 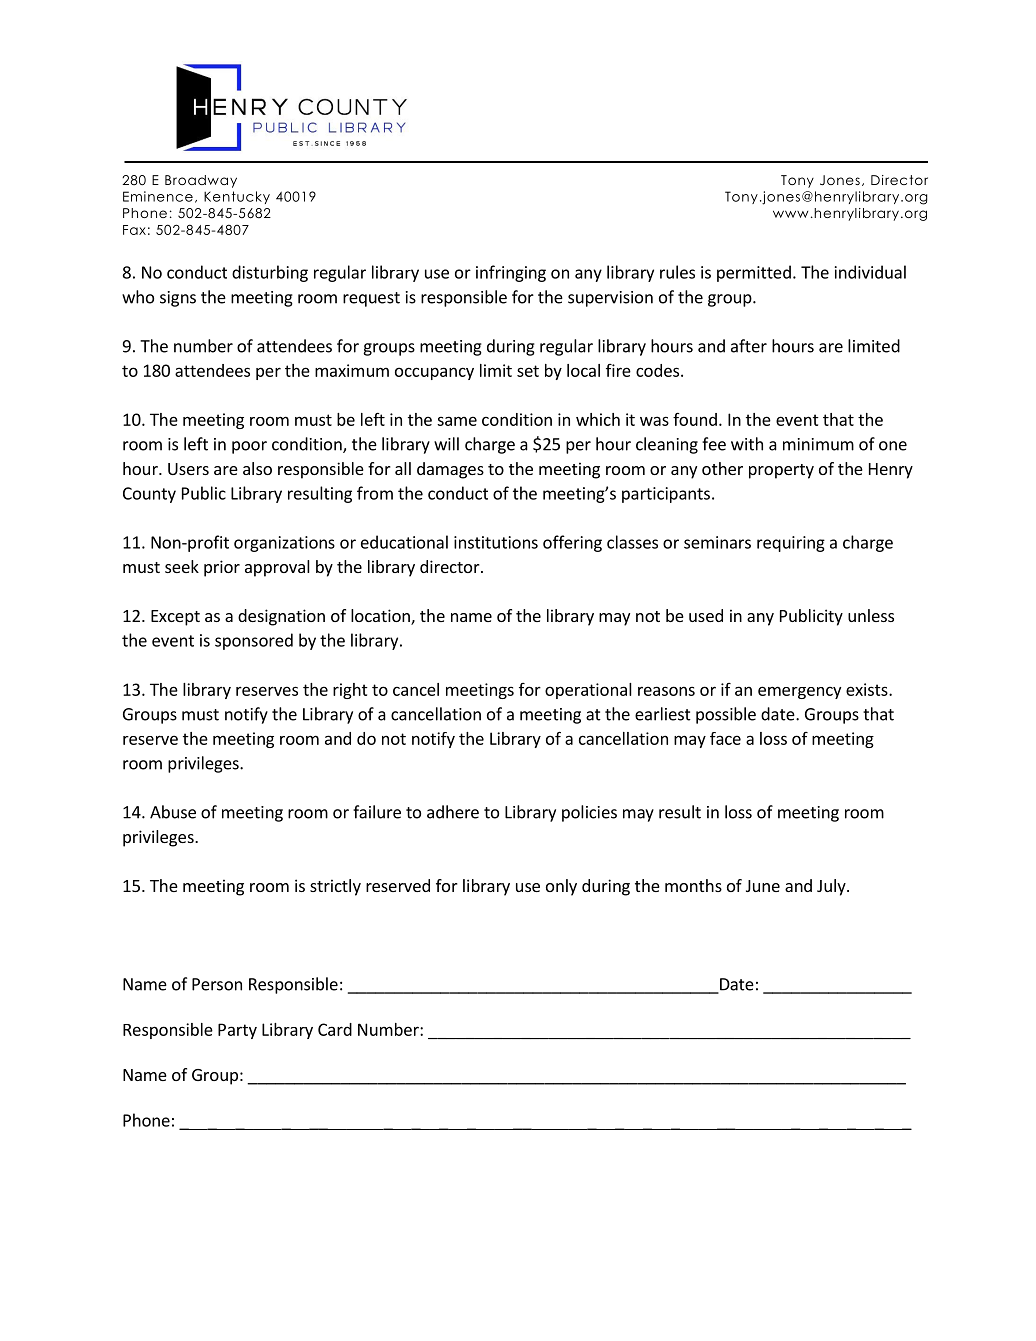 I want to click on infringing, so click(x=511, y=273).
